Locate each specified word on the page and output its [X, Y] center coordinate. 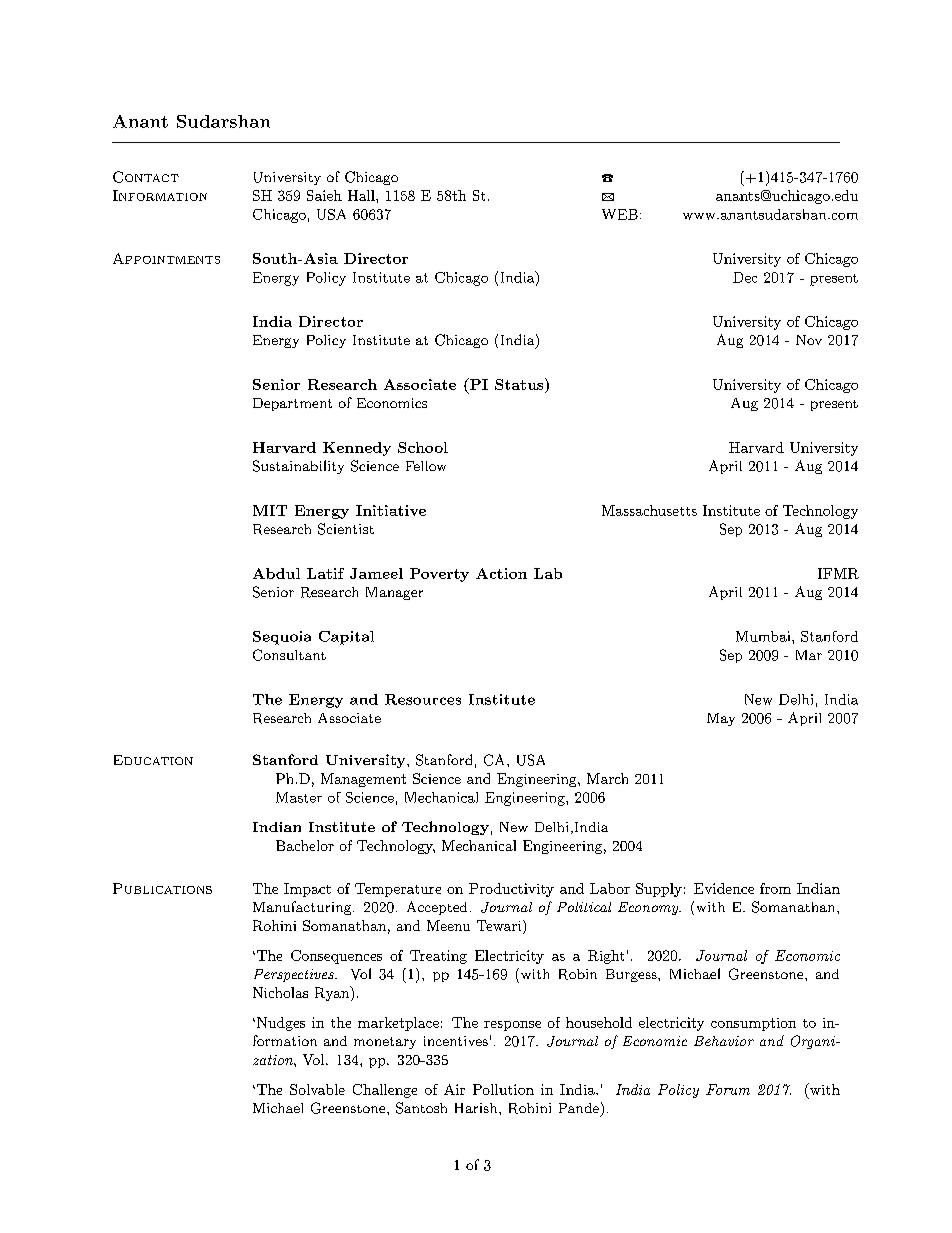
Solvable [317, 1089]
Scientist [346, 529]
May [721, 719]
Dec [745, 277]
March [607, 778]
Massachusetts [649, 510]
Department [292, 404]
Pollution [503, 1089]
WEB [620, 214]
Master [299, 797]
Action [501, 573]
